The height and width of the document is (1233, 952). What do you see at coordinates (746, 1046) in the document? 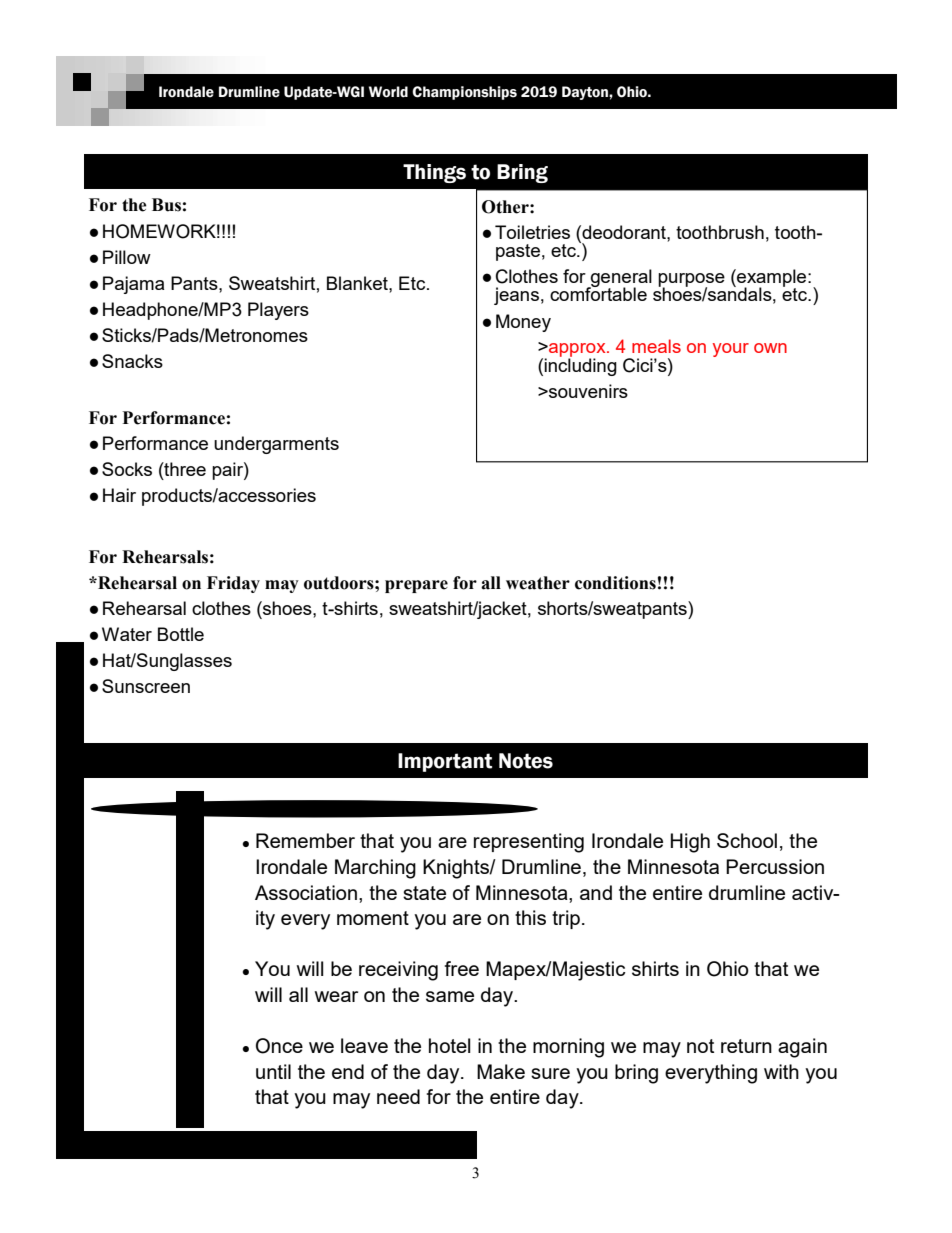
I see `return` at bounding box center [746, 1046].
